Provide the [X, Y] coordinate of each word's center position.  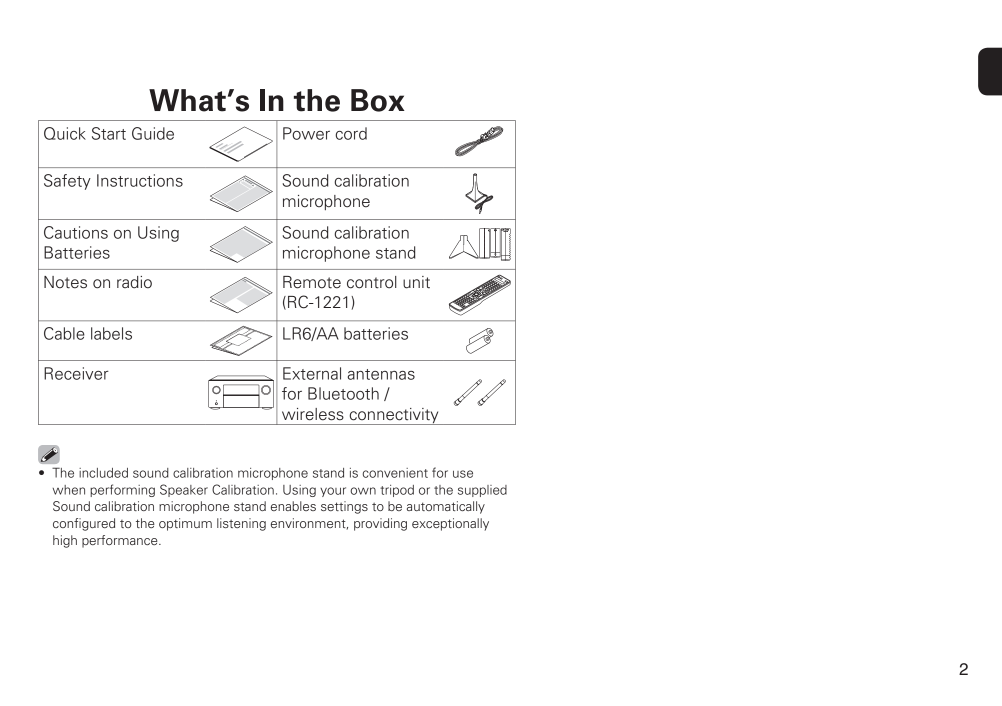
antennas [381, 374]
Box [378, 100]
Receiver [76, 373]
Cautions [76, 232]
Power [306, 133]
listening [241, 524]
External [312, 373]
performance [121, 541]
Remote [312, 282]
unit [416, 282]
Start [109, 133]
